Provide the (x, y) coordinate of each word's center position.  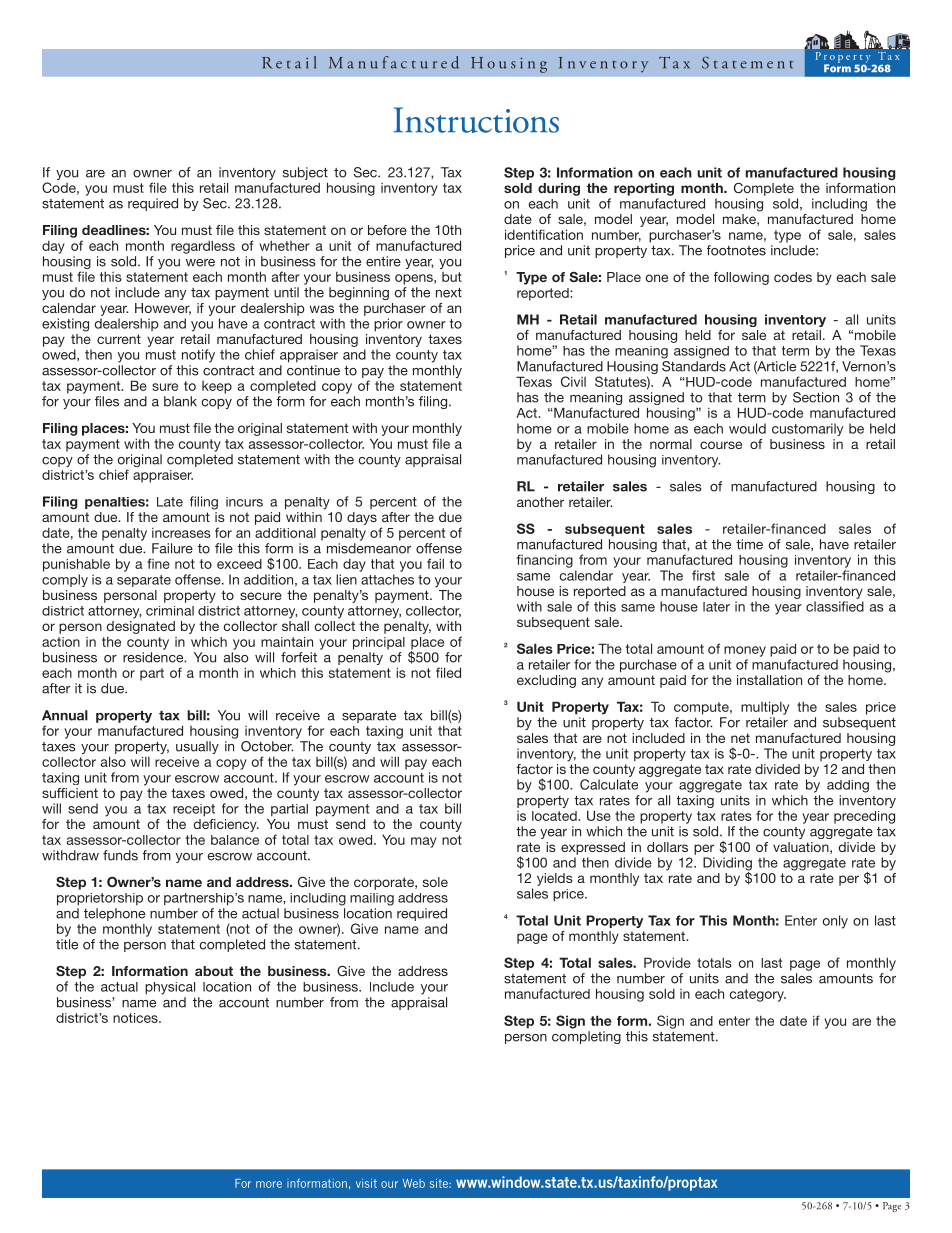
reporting (644, 189)
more (269, 1184)
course (721, 445)
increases (181, 533)
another (540, 502)
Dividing (727, 865)
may (424, 842)
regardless (203, 247)
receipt (194, 810)
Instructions (476, 120)
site (440, 1183)
